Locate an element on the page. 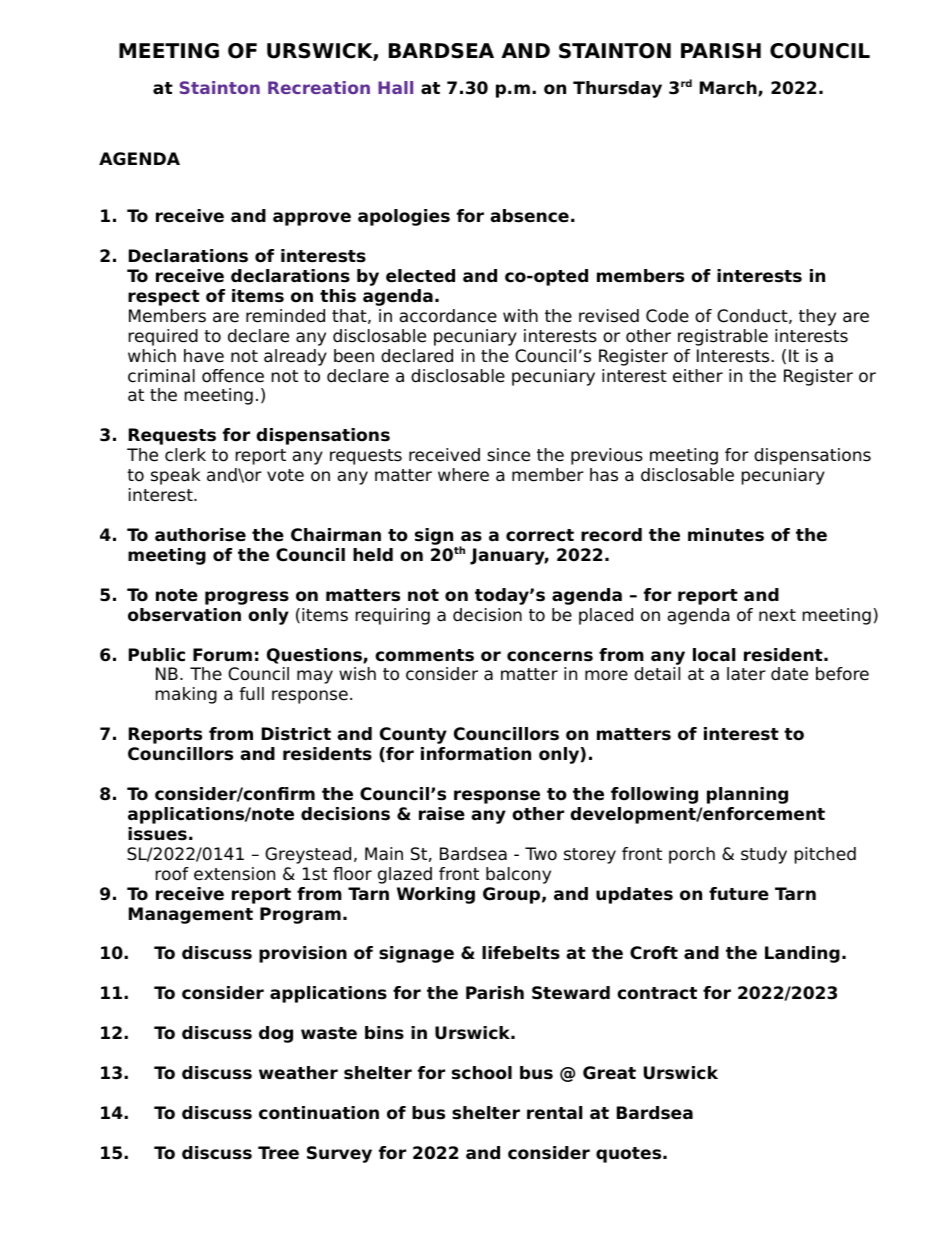 The image size is (952, 1233). rental is located at coordinates (554, 1113).
